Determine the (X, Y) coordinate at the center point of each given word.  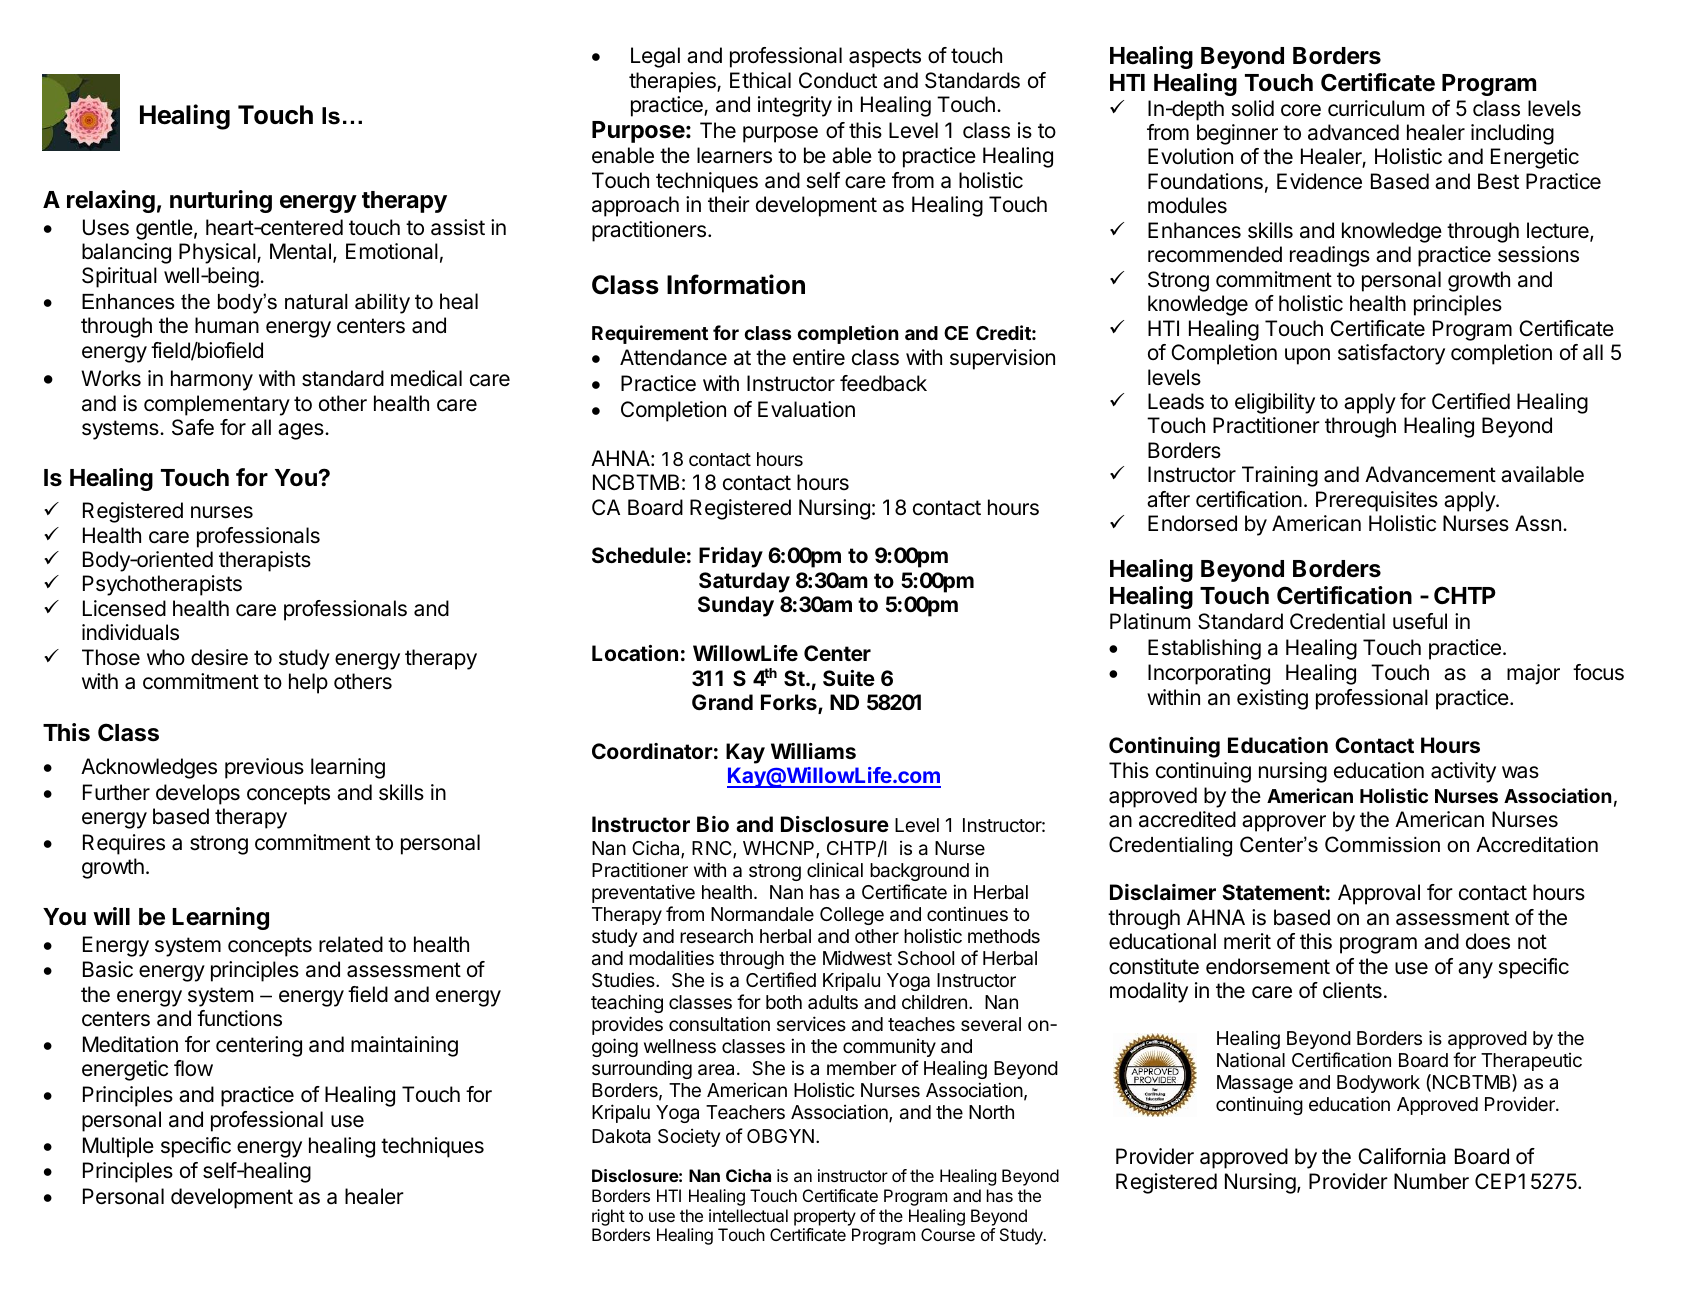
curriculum (1376, 108)
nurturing (221, 201)
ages (302, 431)
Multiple (118, 1147)
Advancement (1430, 474)
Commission (1382, 844)
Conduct (838, 80)
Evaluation (806, 409)
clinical (835, 870)
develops (198, 794)
